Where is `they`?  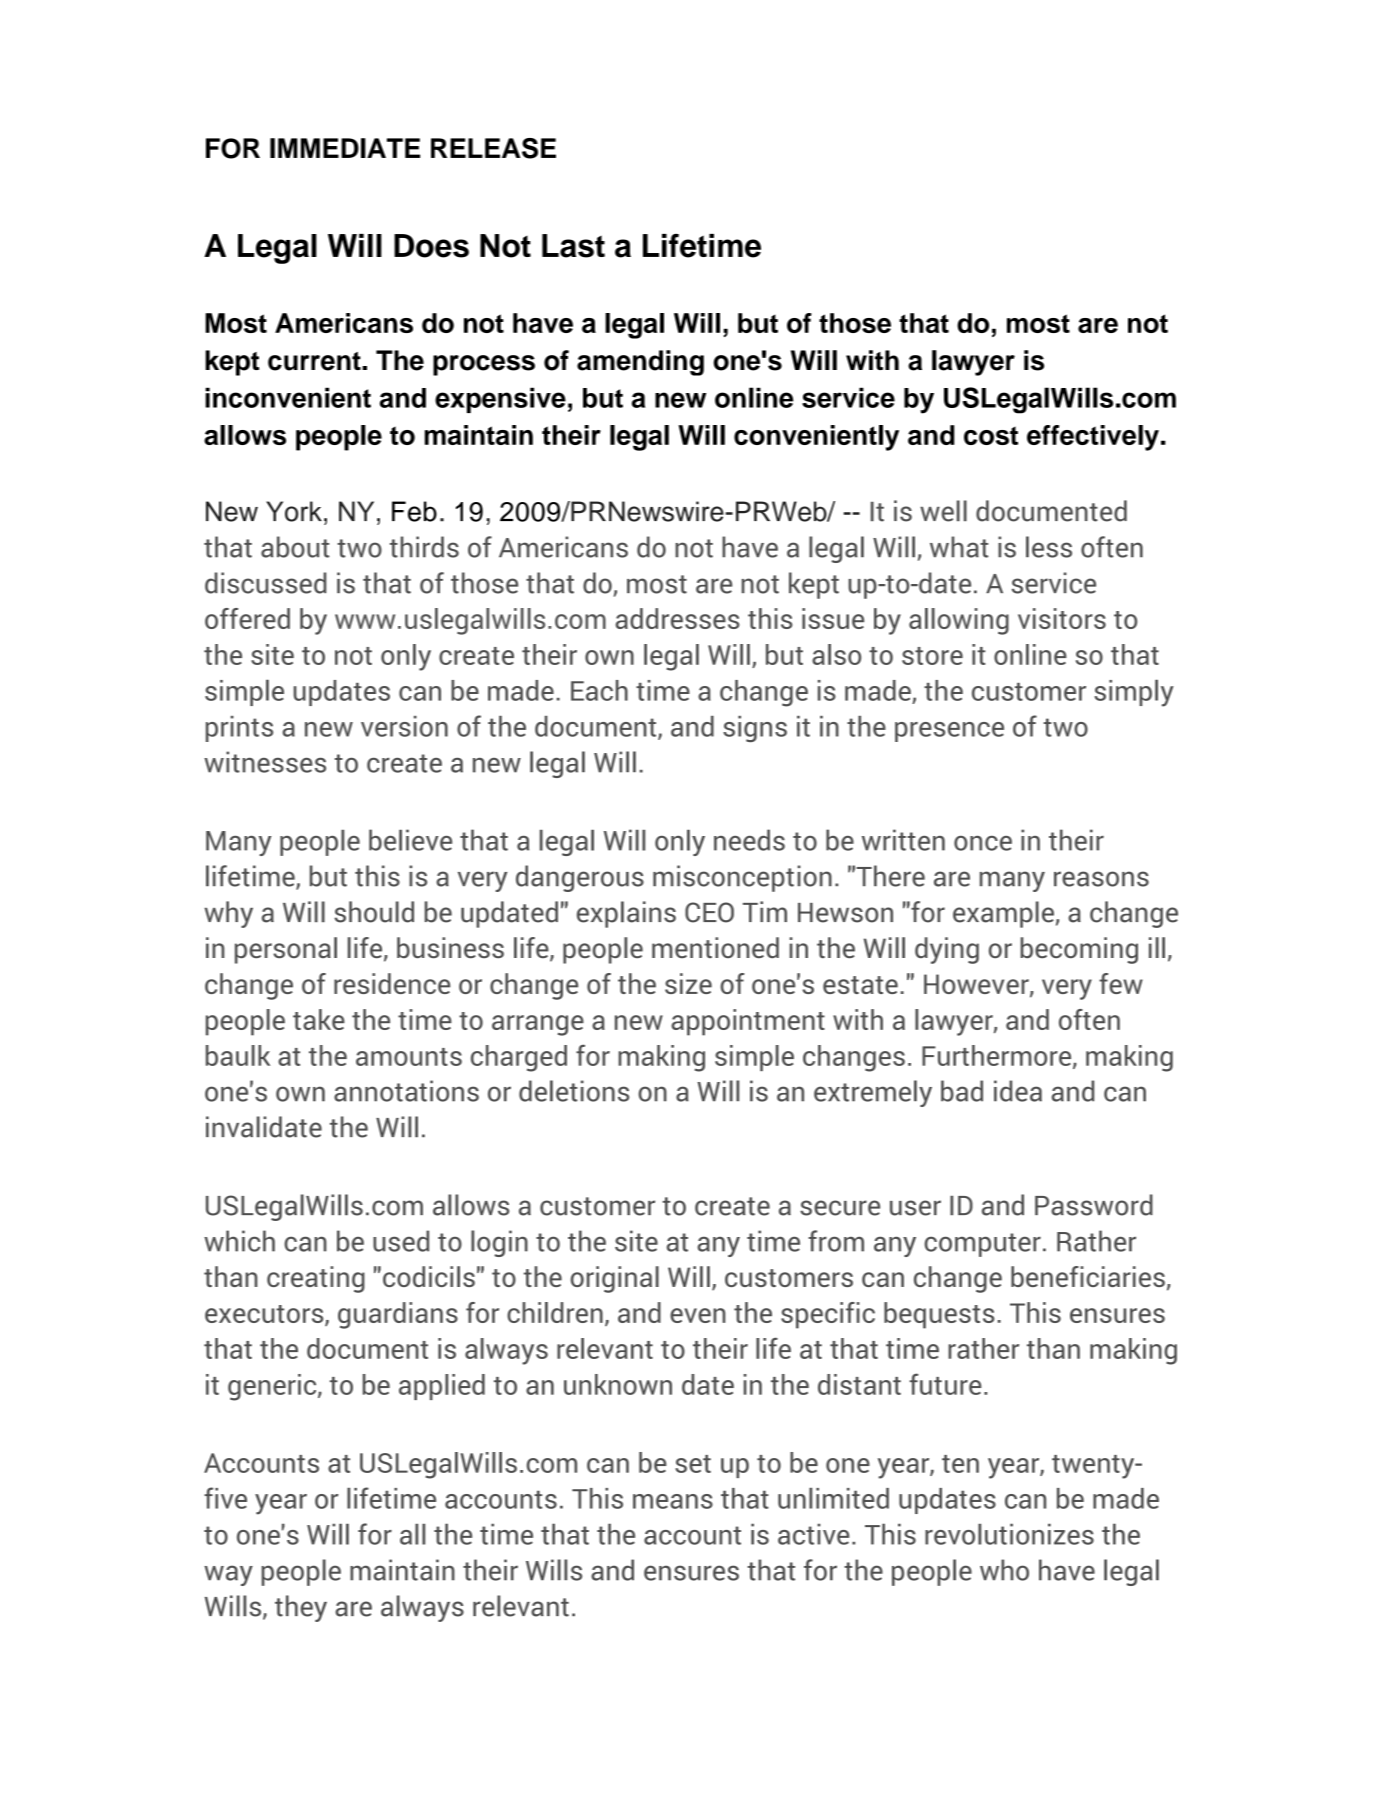
they is located at coordinates (301, 1608).
